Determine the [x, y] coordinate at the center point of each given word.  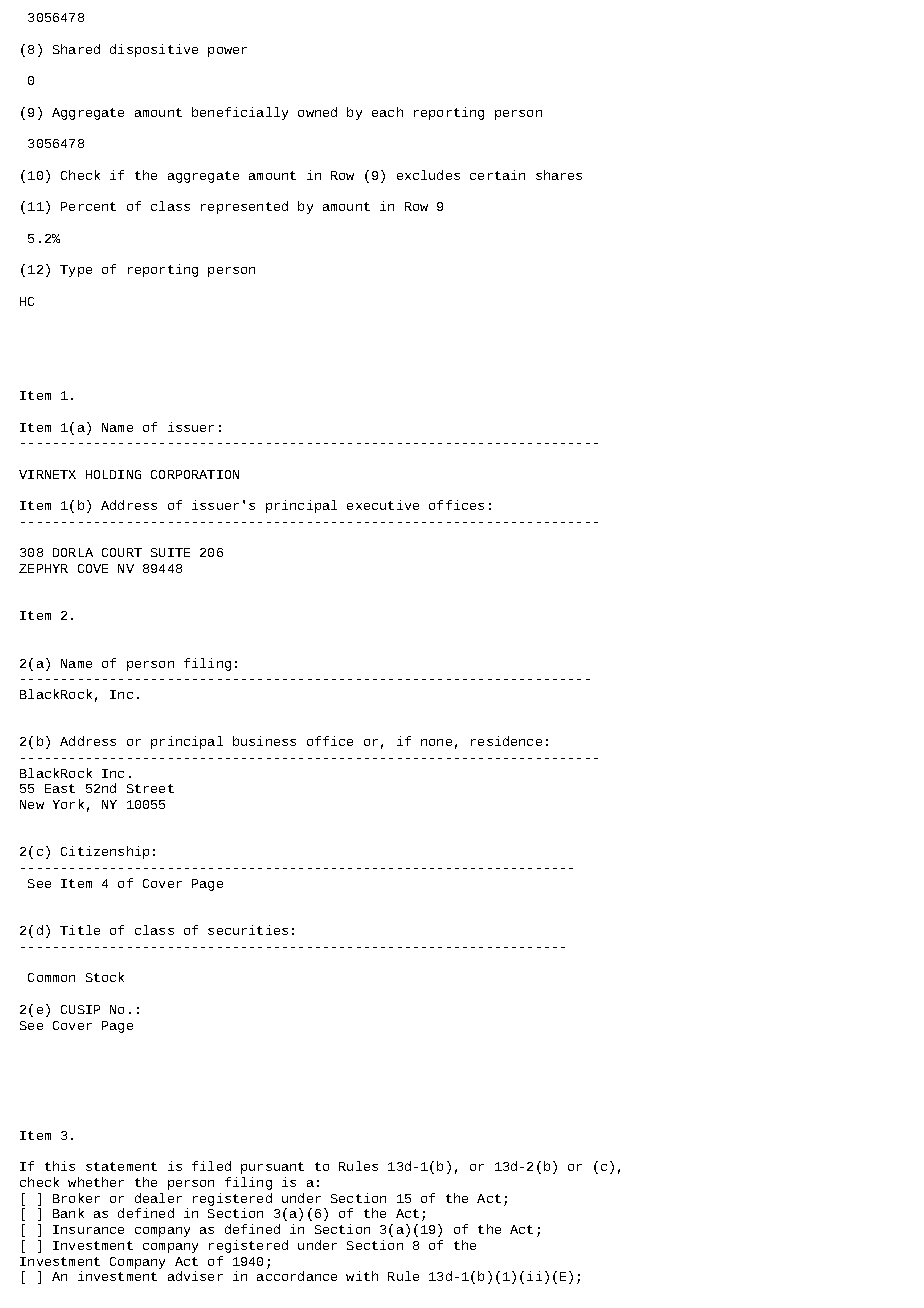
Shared [76, 49]
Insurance [88, 1229]
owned [317, 112]
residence [506, 741]
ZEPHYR [43, 568]
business [264, 741]
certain [497, 175]
